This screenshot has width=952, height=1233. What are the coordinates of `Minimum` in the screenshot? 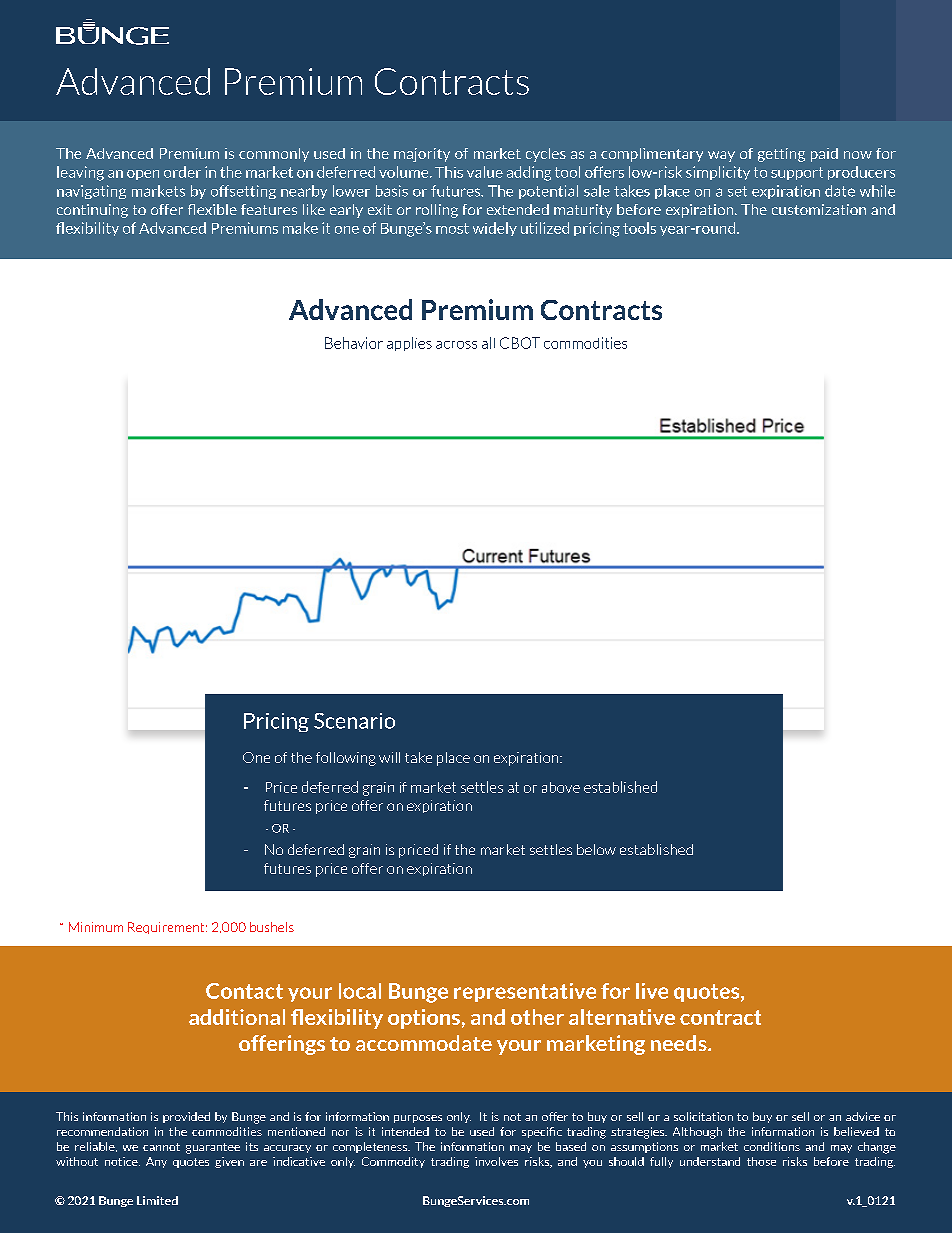 It's located at (96, 927).
